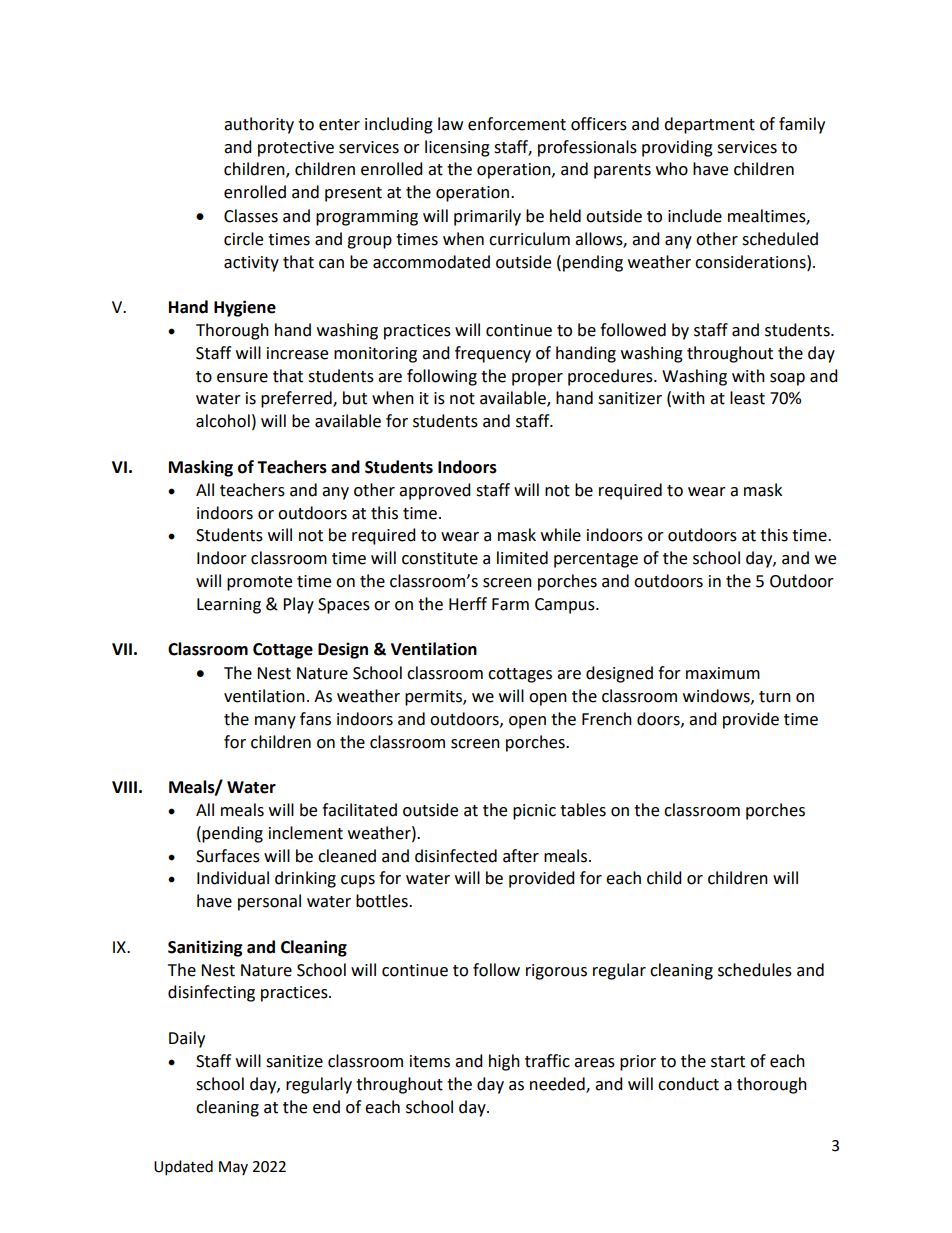 The image size is (952, 1233). I want to click on items, so click(430, 1061).
